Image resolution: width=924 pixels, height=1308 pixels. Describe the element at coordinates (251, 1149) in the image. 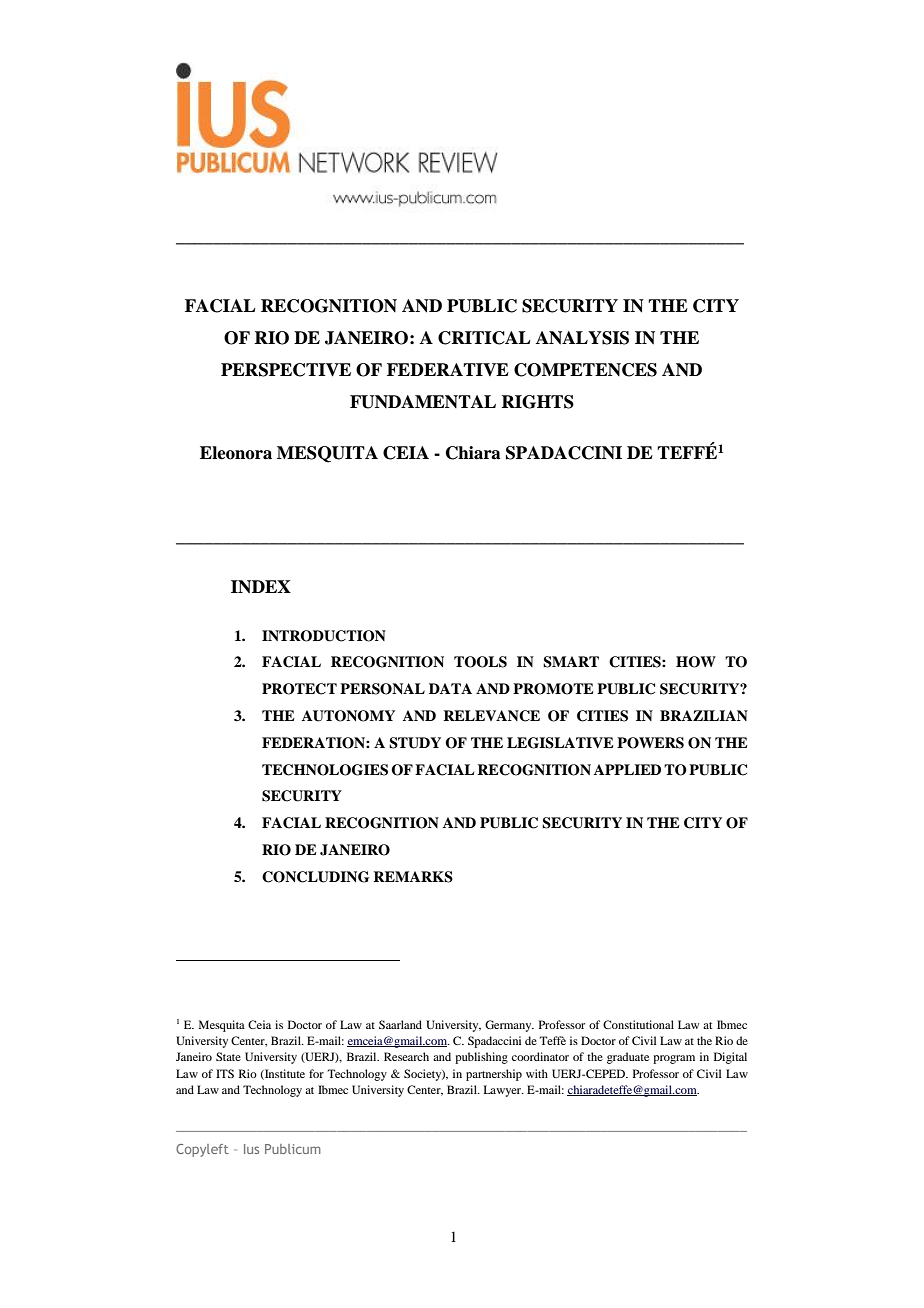

I see `Ius` at that location.
